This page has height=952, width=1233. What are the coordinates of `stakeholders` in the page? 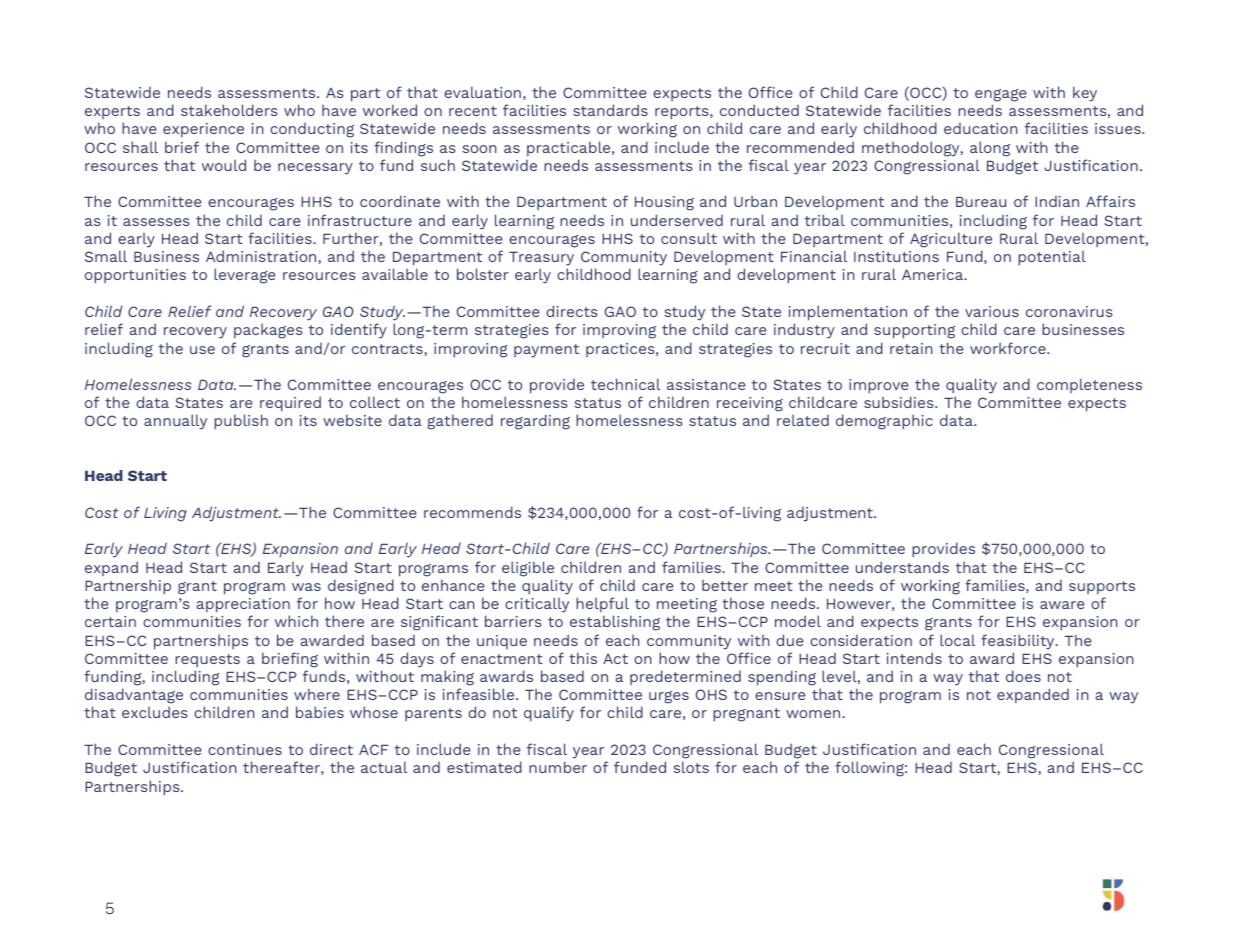 It's located at (229, 110).
